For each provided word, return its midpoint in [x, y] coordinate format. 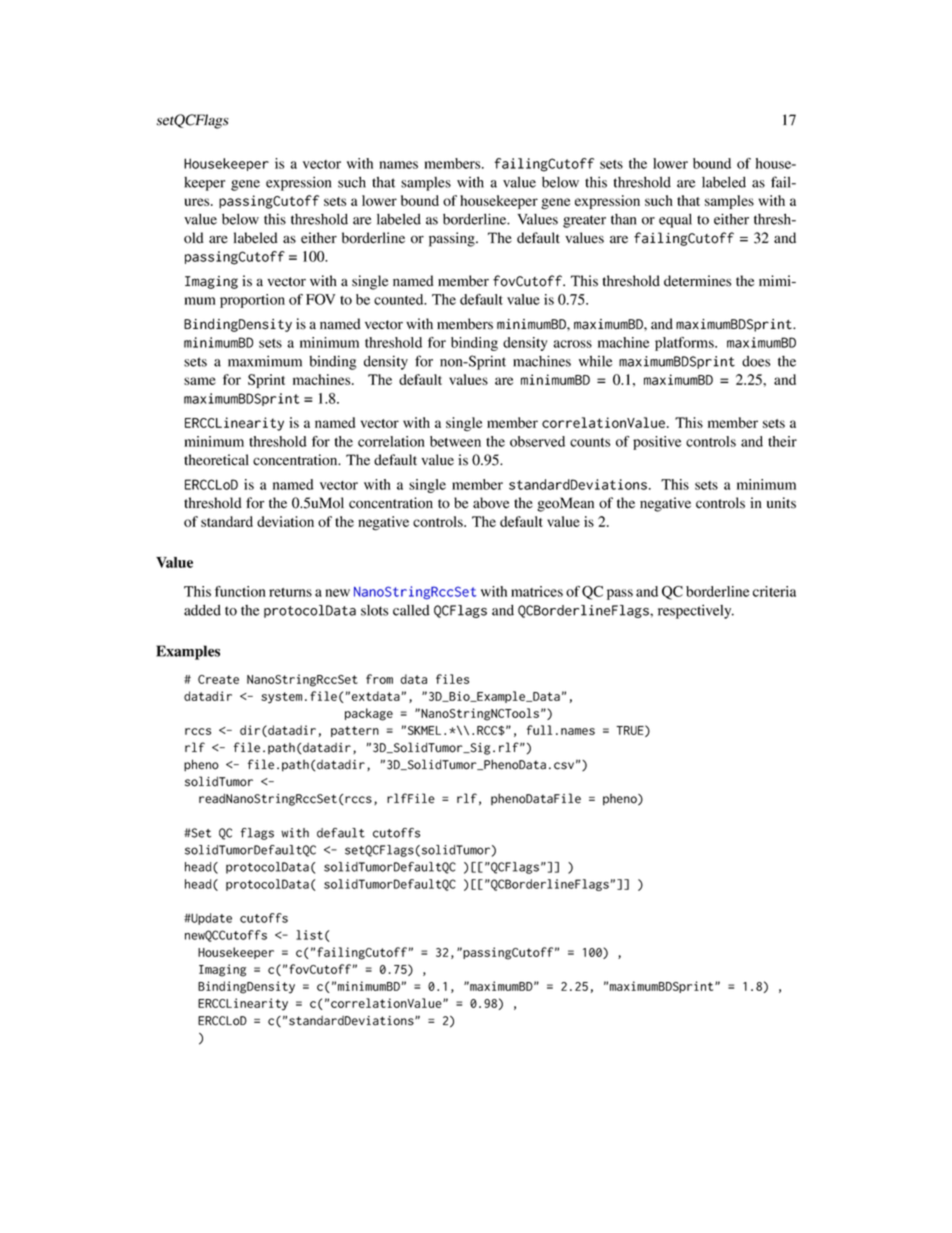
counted [400, 299]
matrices [537, 591]
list [309, 935]
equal [675, 220]
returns [290, 592]
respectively [696, 611]
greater [584, 221]
